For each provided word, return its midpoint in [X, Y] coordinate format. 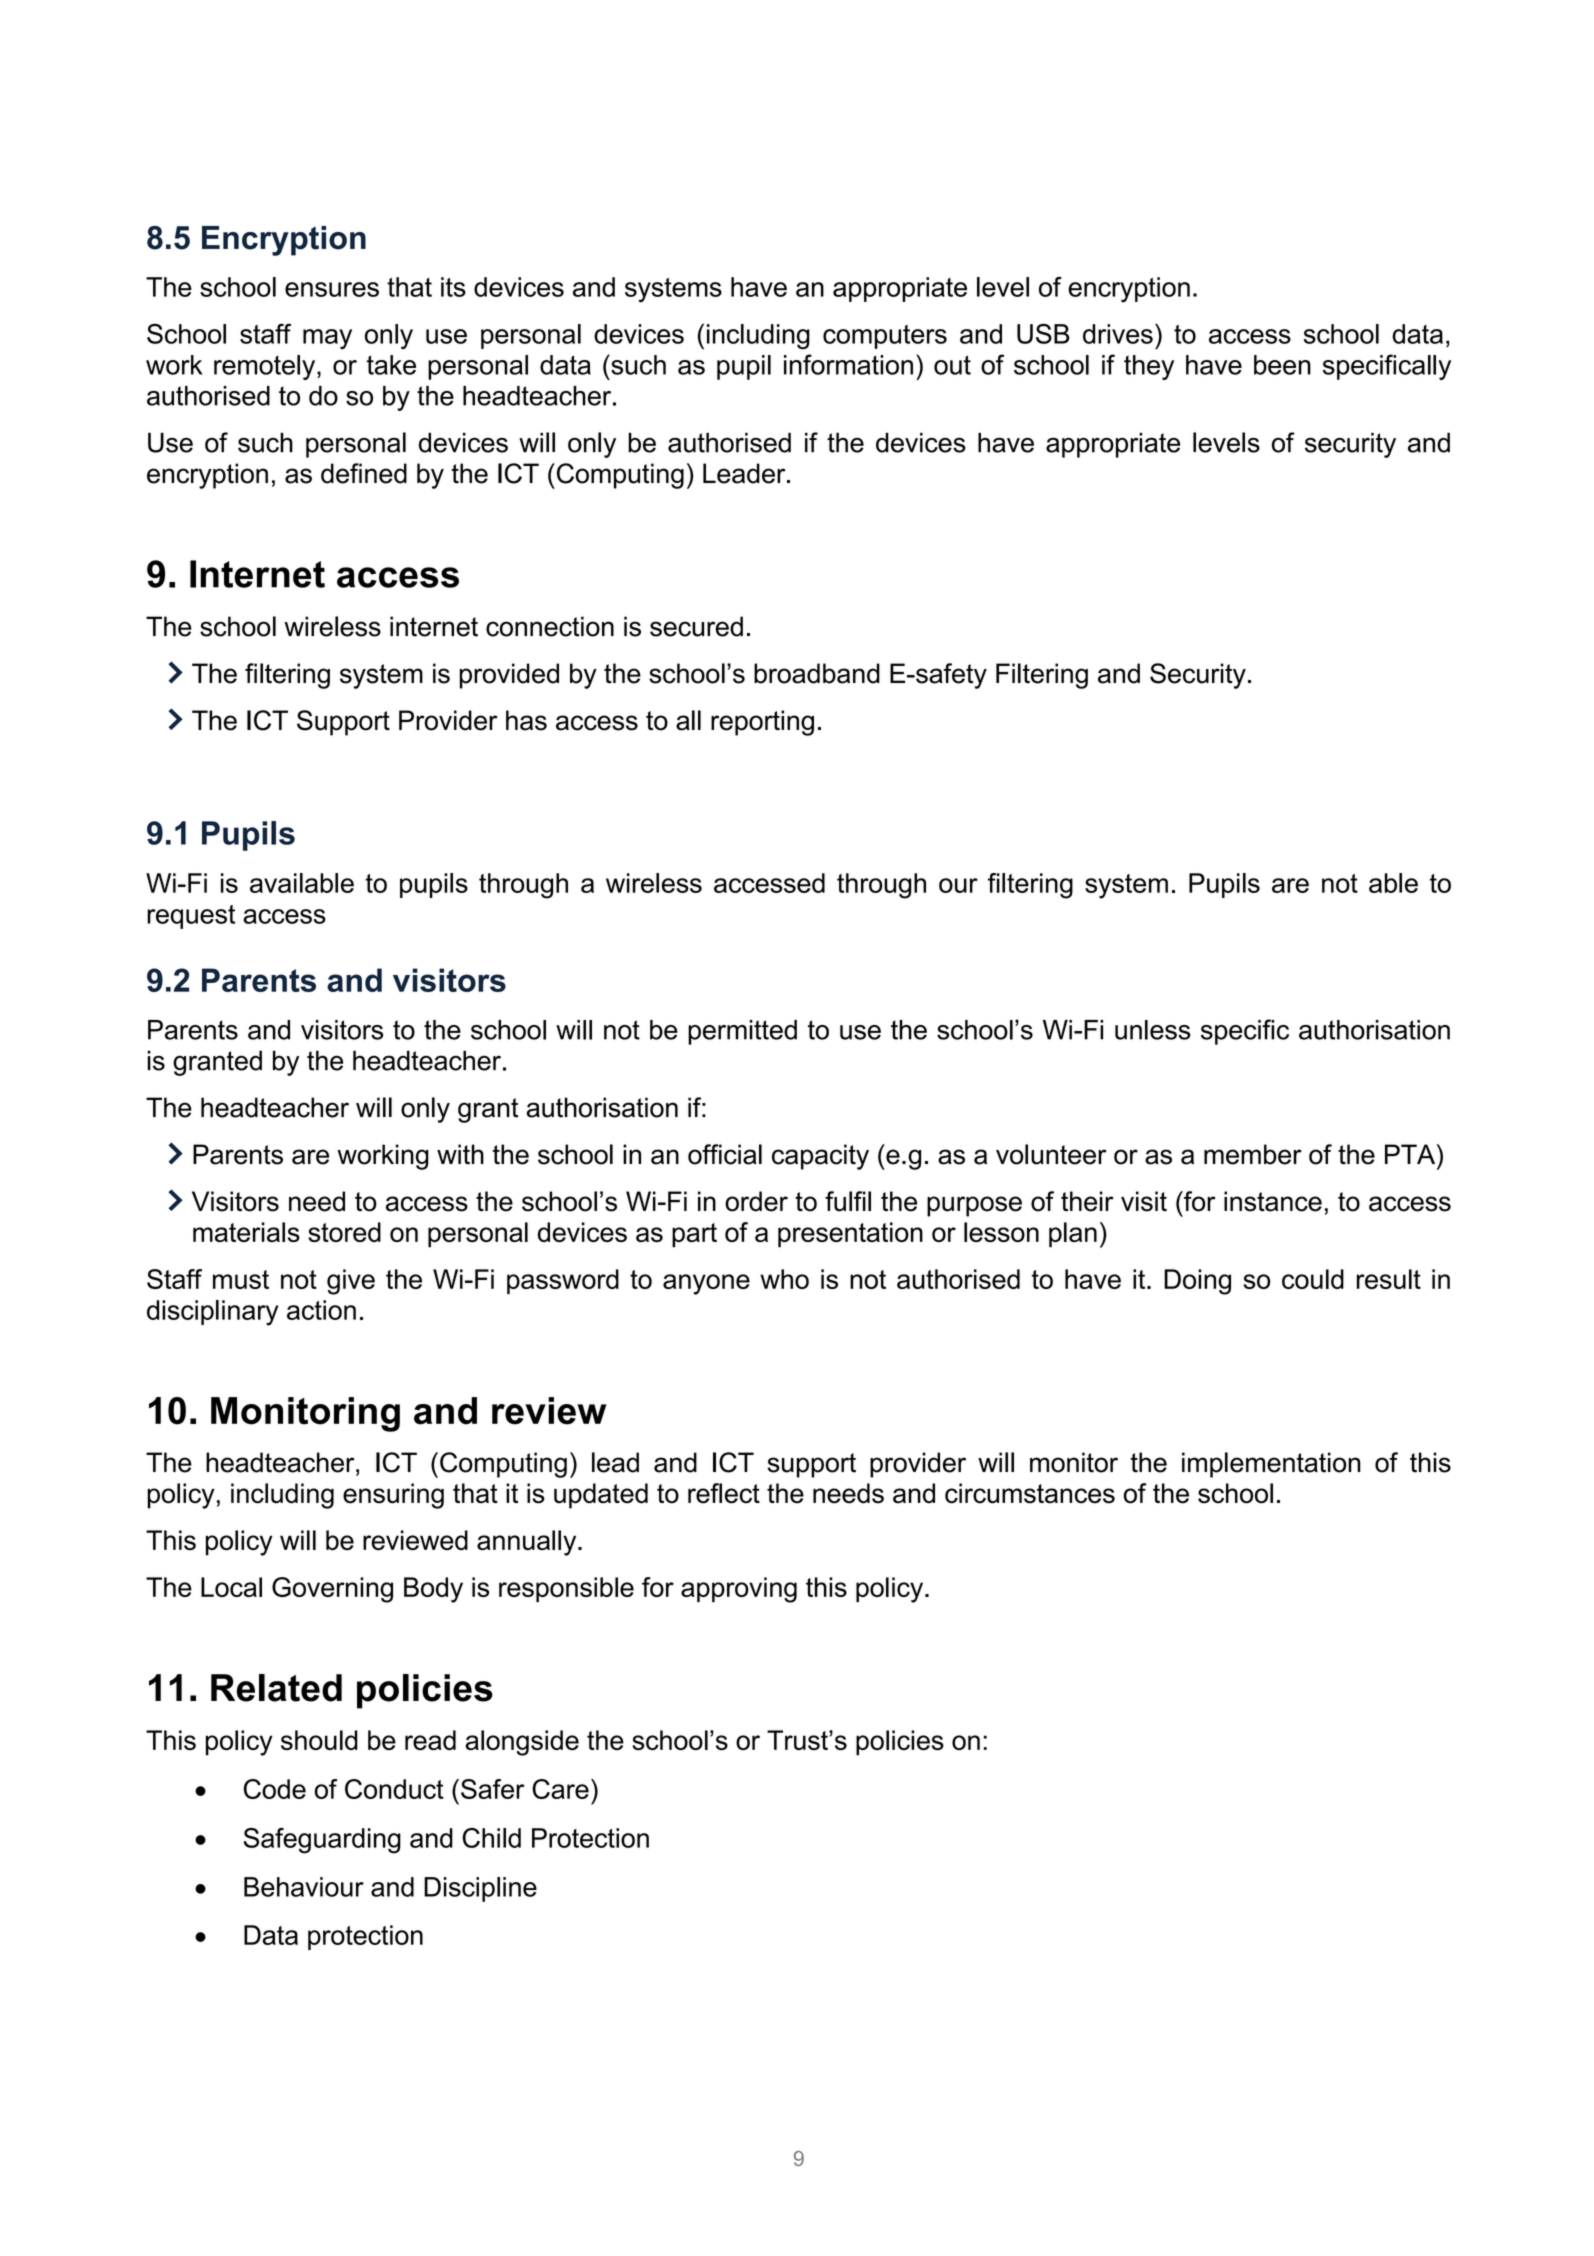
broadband [817, 673]
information [848, 364]
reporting [762, 723]
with [460, 1154]
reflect [724, 1493]
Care [560, 1789]
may [327, 339]
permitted [742, 1032]
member [1253, 1154]
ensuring [393, 1496]
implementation [1271, 1465]
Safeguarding [322, 1841]
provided [509, 676]
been [1282, 365]
